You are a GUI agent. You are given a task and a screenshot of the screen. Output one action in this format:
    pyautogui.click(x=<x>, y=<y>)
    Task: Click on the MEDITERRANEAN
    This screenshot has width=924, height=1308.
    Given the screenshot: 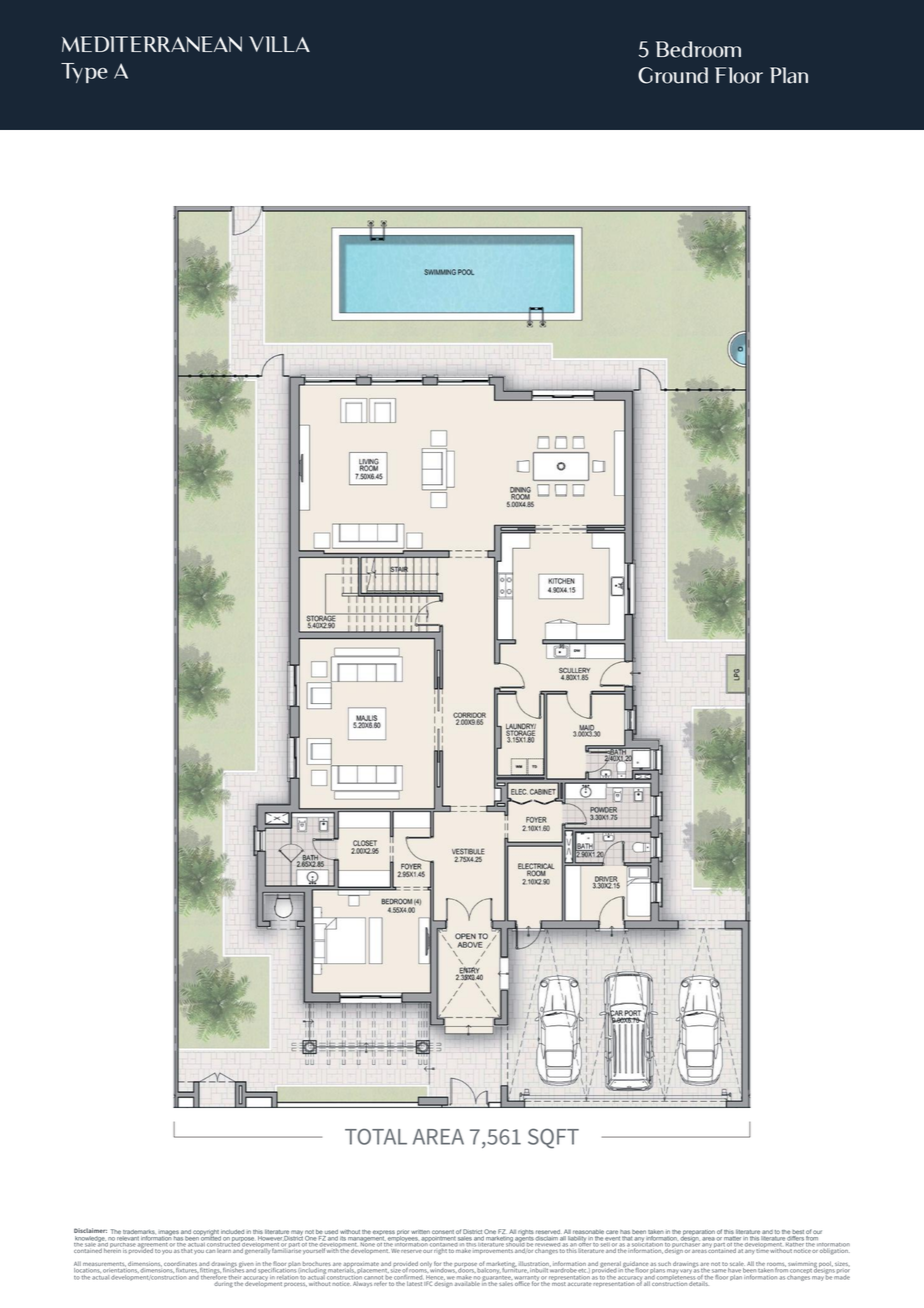 What is the action you would take?
    pyautogui.click(x=152, y=44)
